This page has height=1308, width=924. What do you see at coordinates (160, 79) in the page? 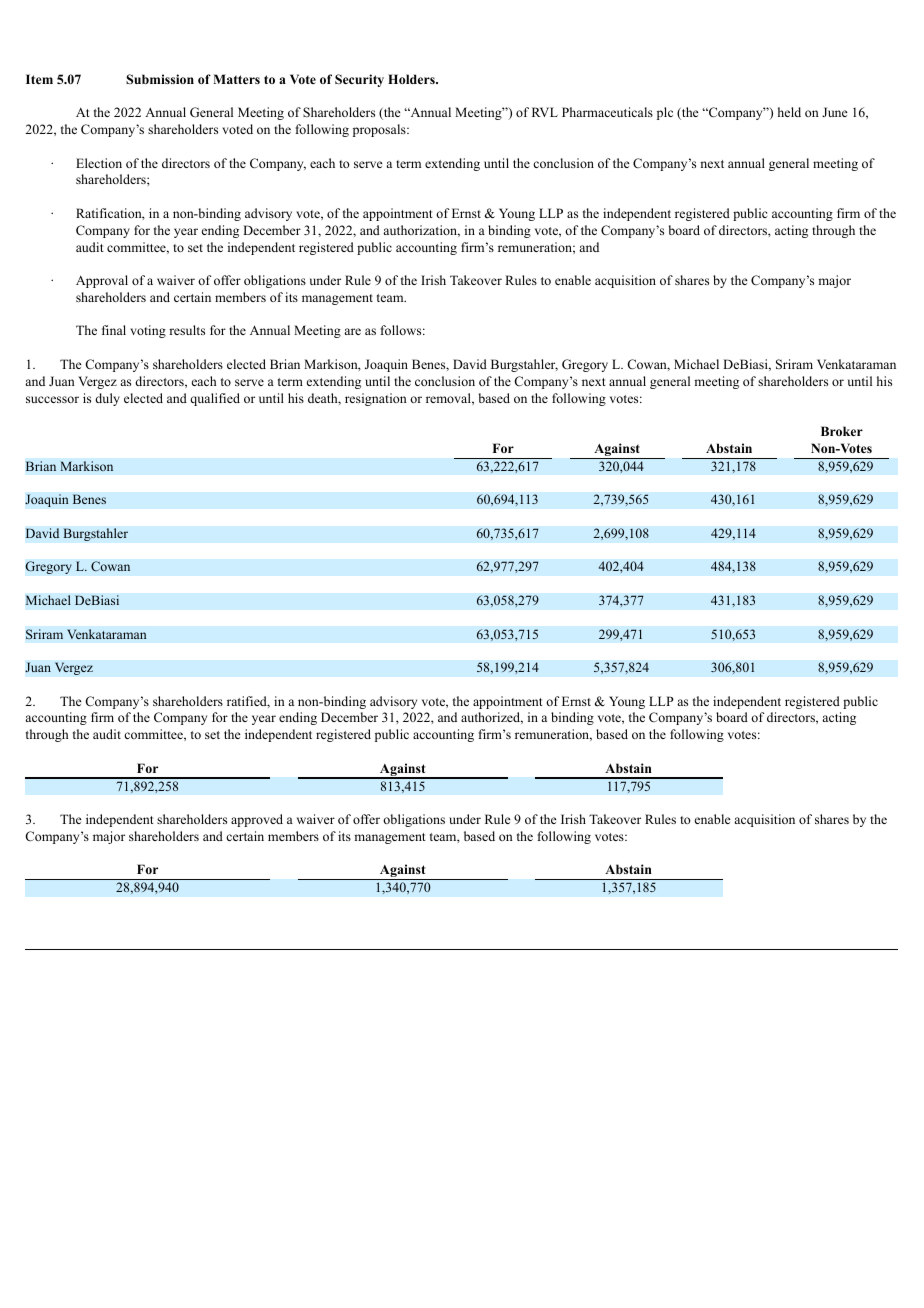
I see `Submission` at bounding box center [160, 79].
